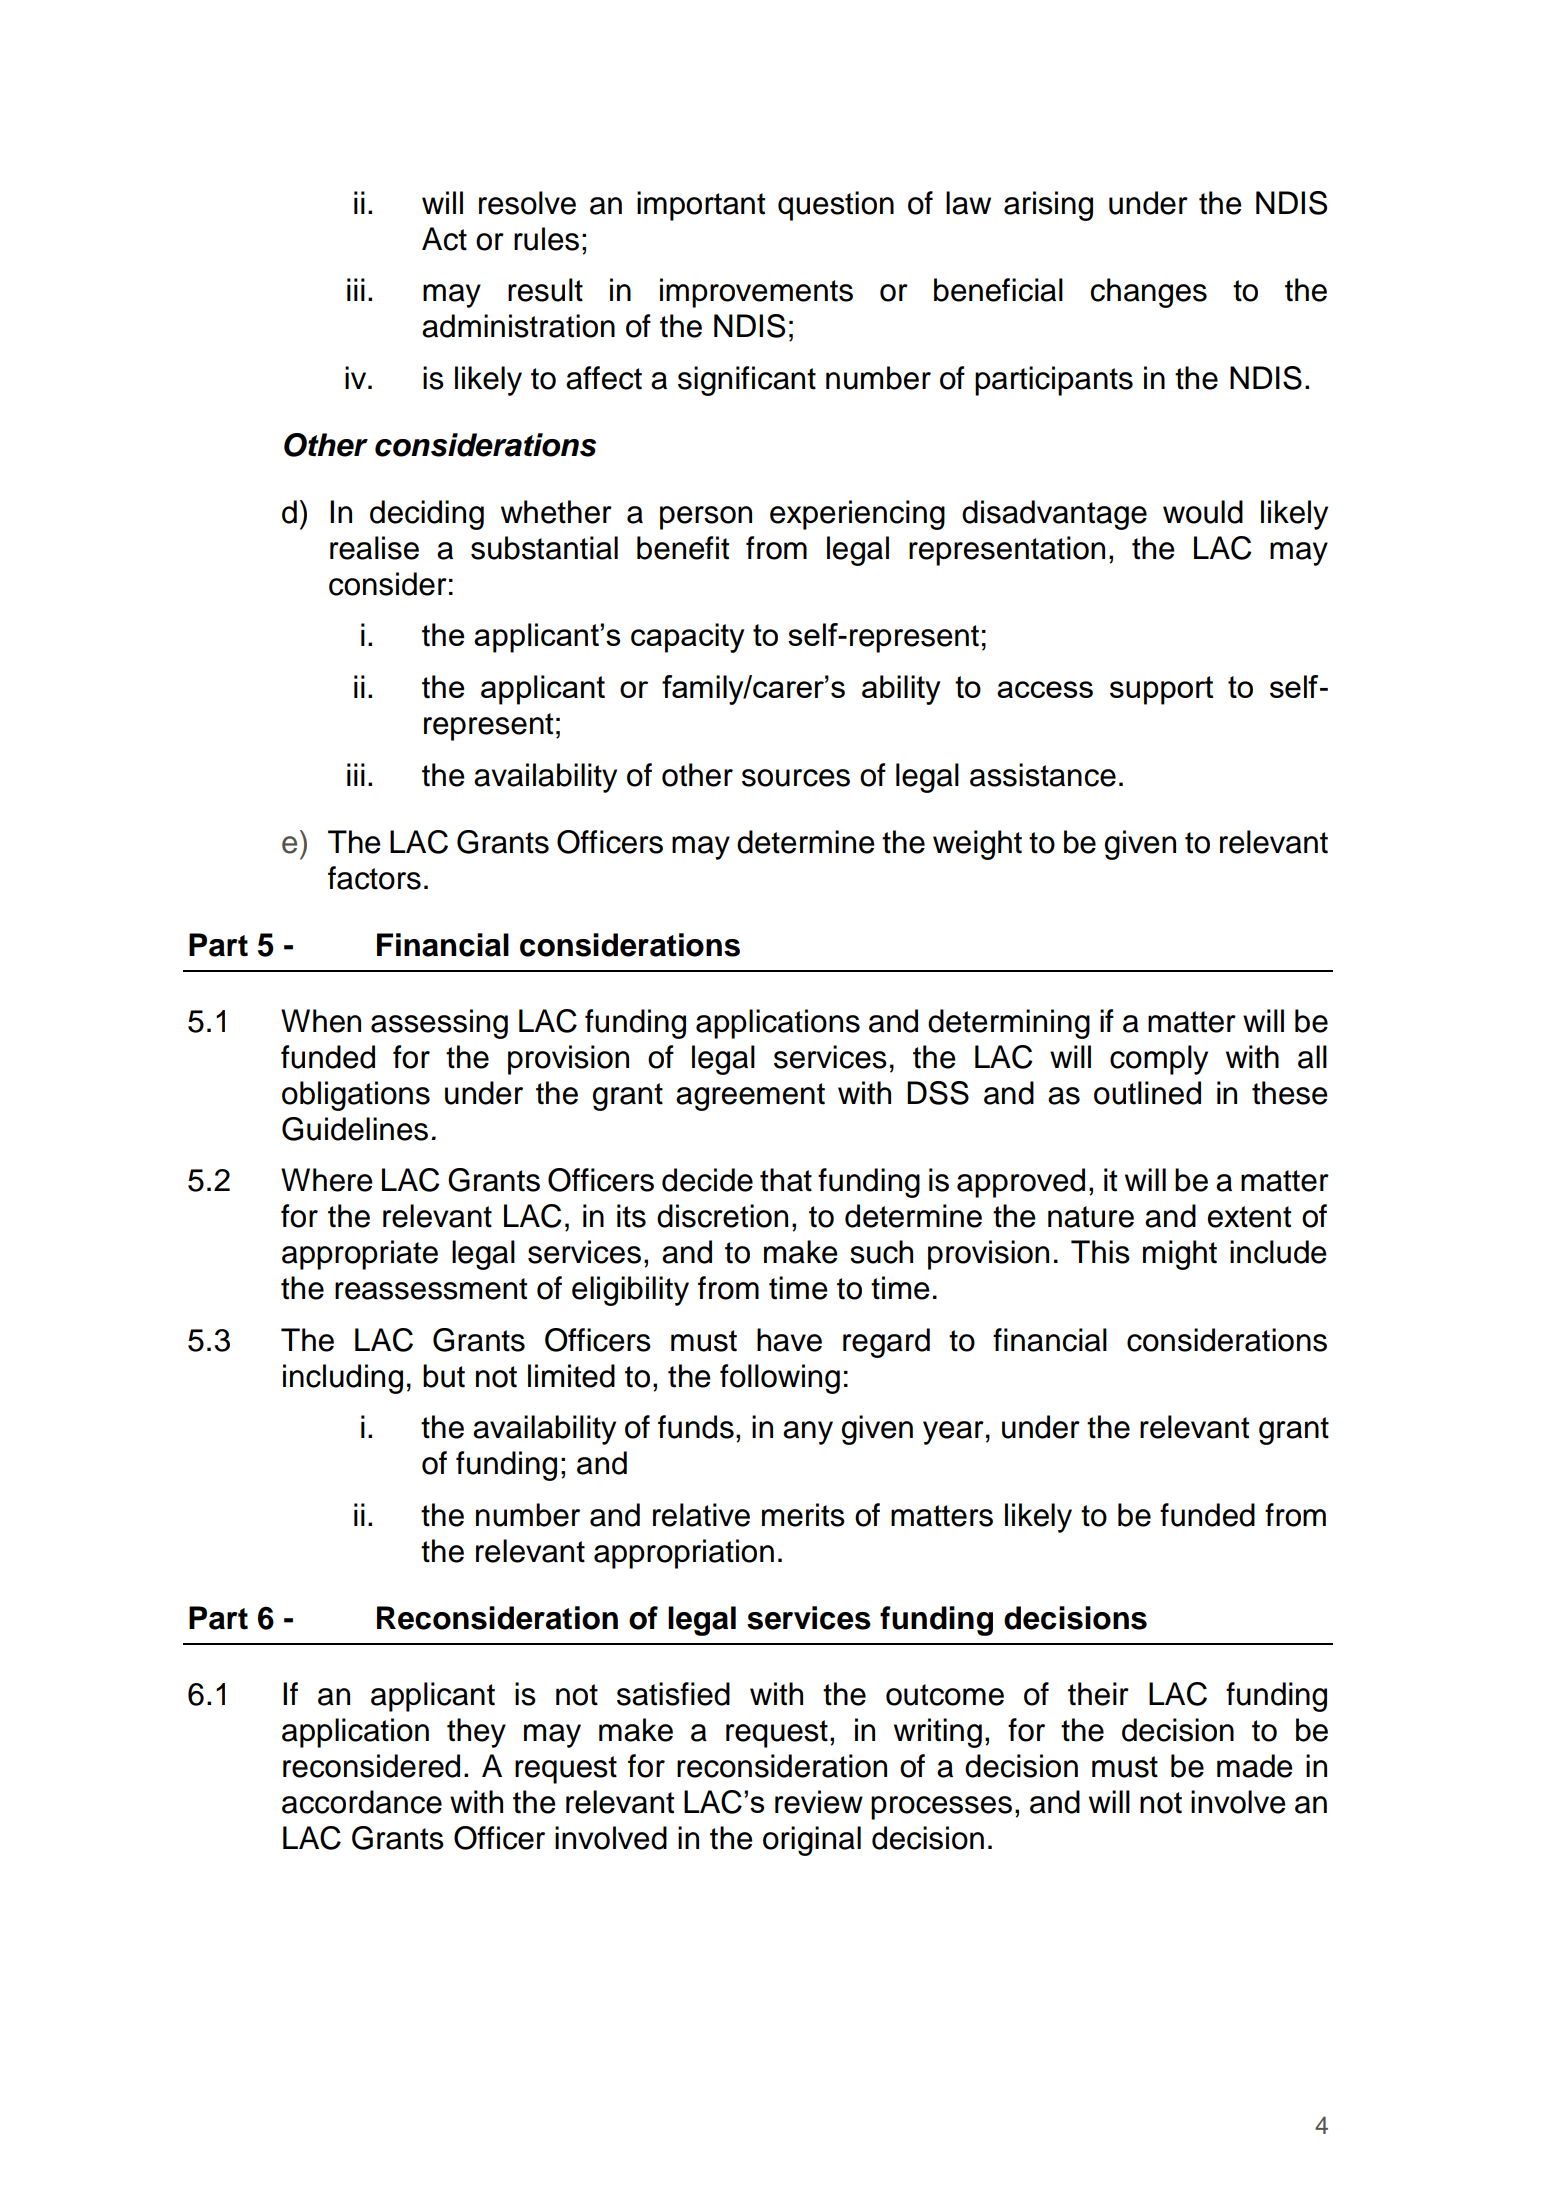 The width and height of the screenshot is (1550, 2192). What do you see at coordinates (527, 203) in the screenshot?
I see `resolve` at bounding box center [527, 203].
